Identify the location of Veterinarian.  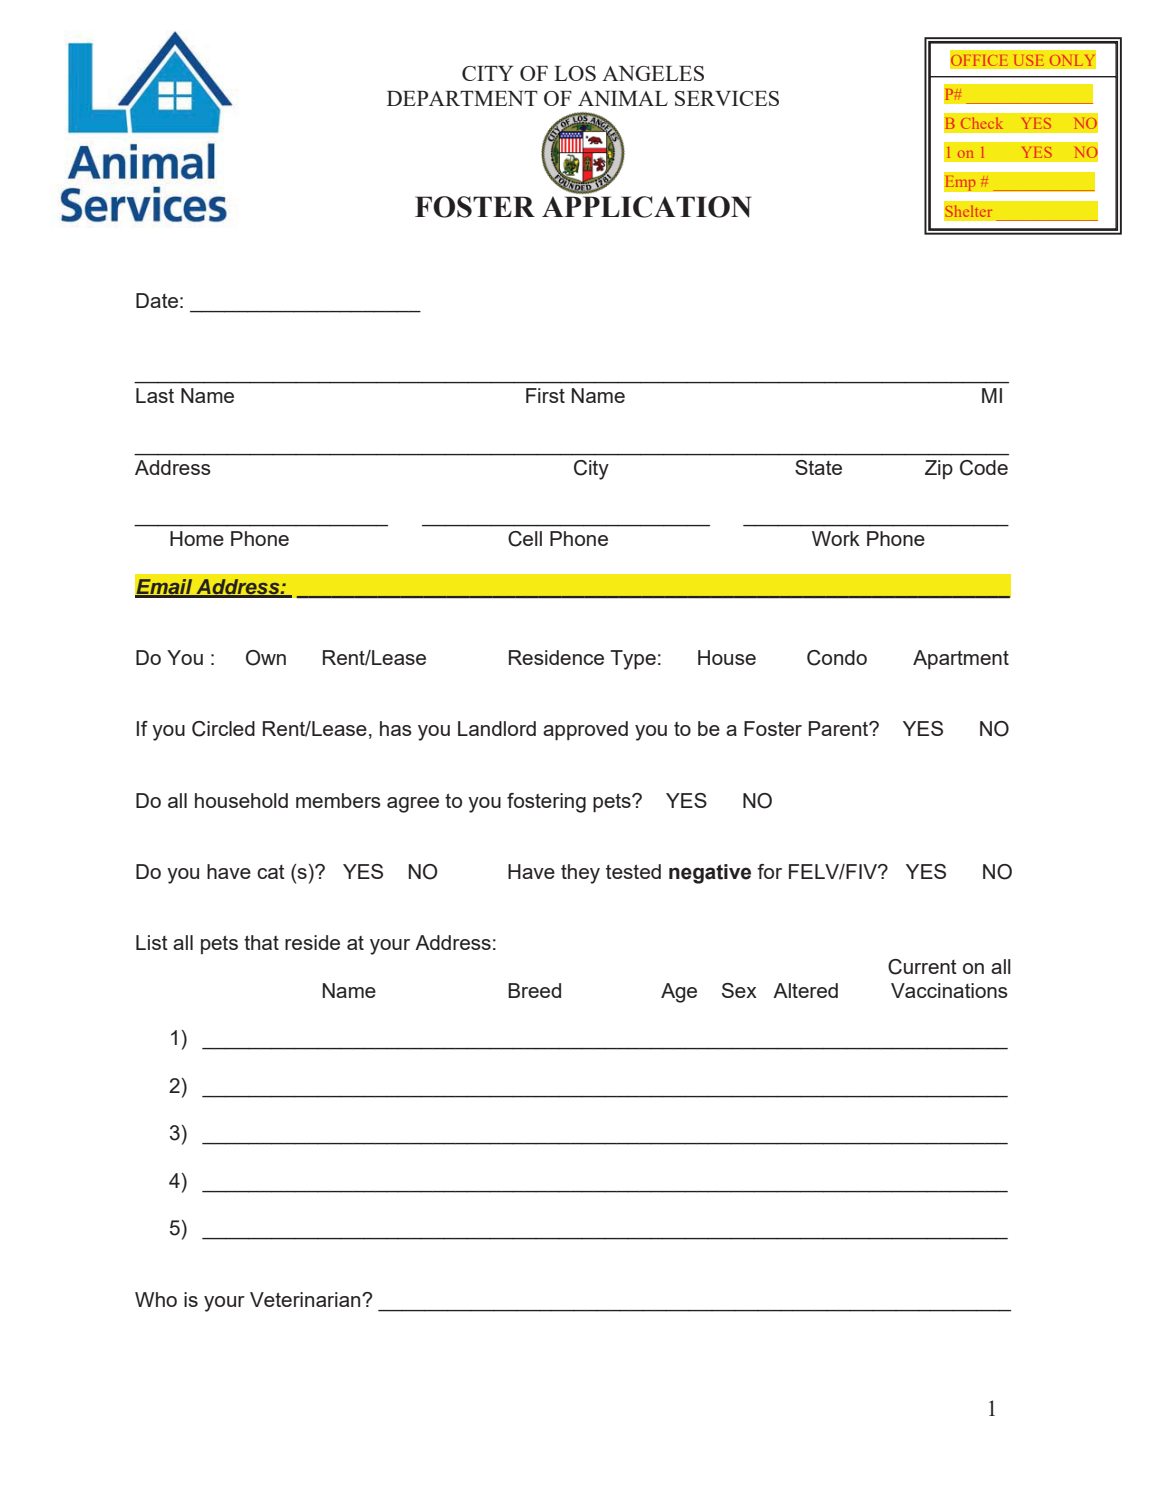
(306, 1299).
